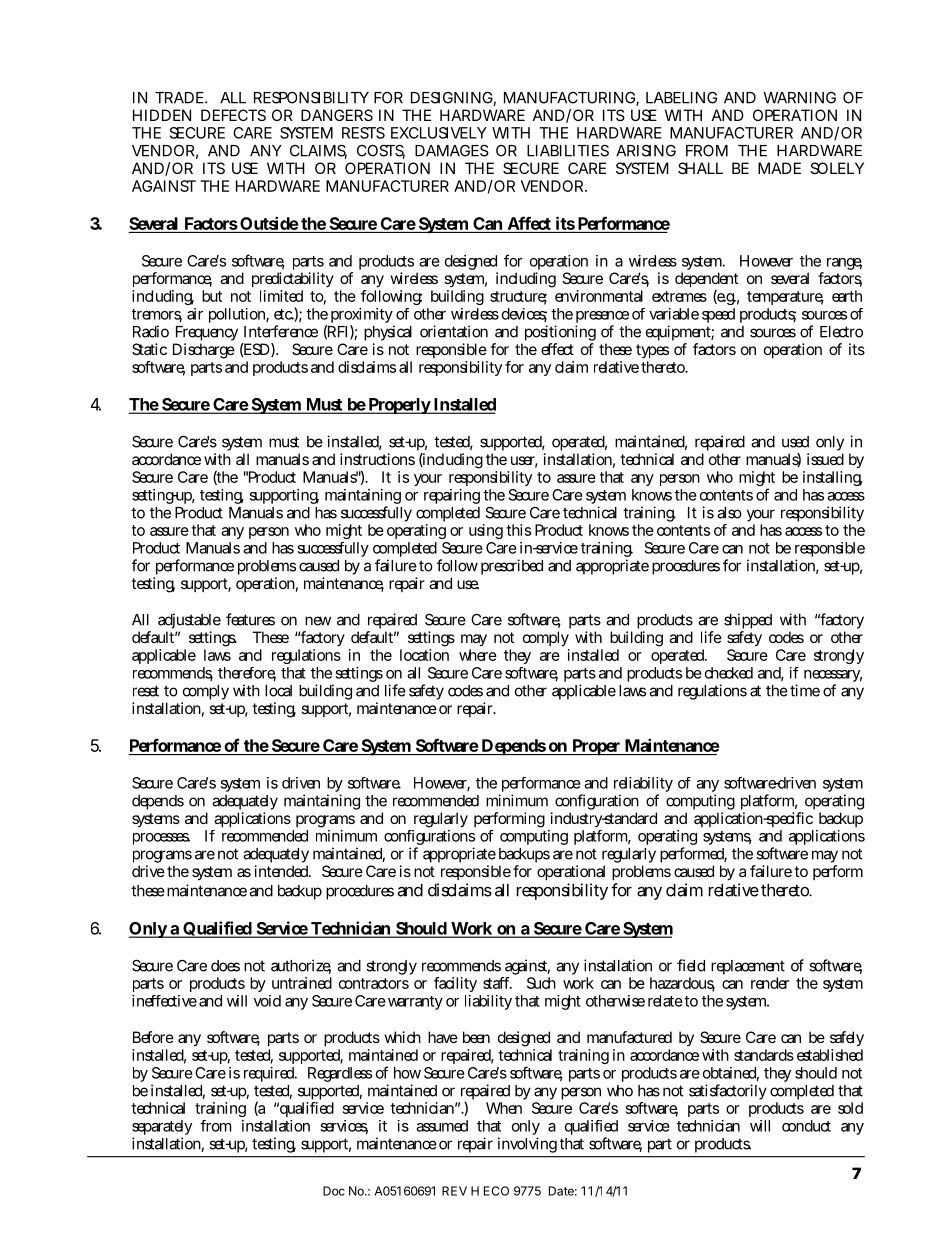 Image resolution: width=952 pixels, height=1233 pixels. I want to click on separately, so click(162, 1129).
